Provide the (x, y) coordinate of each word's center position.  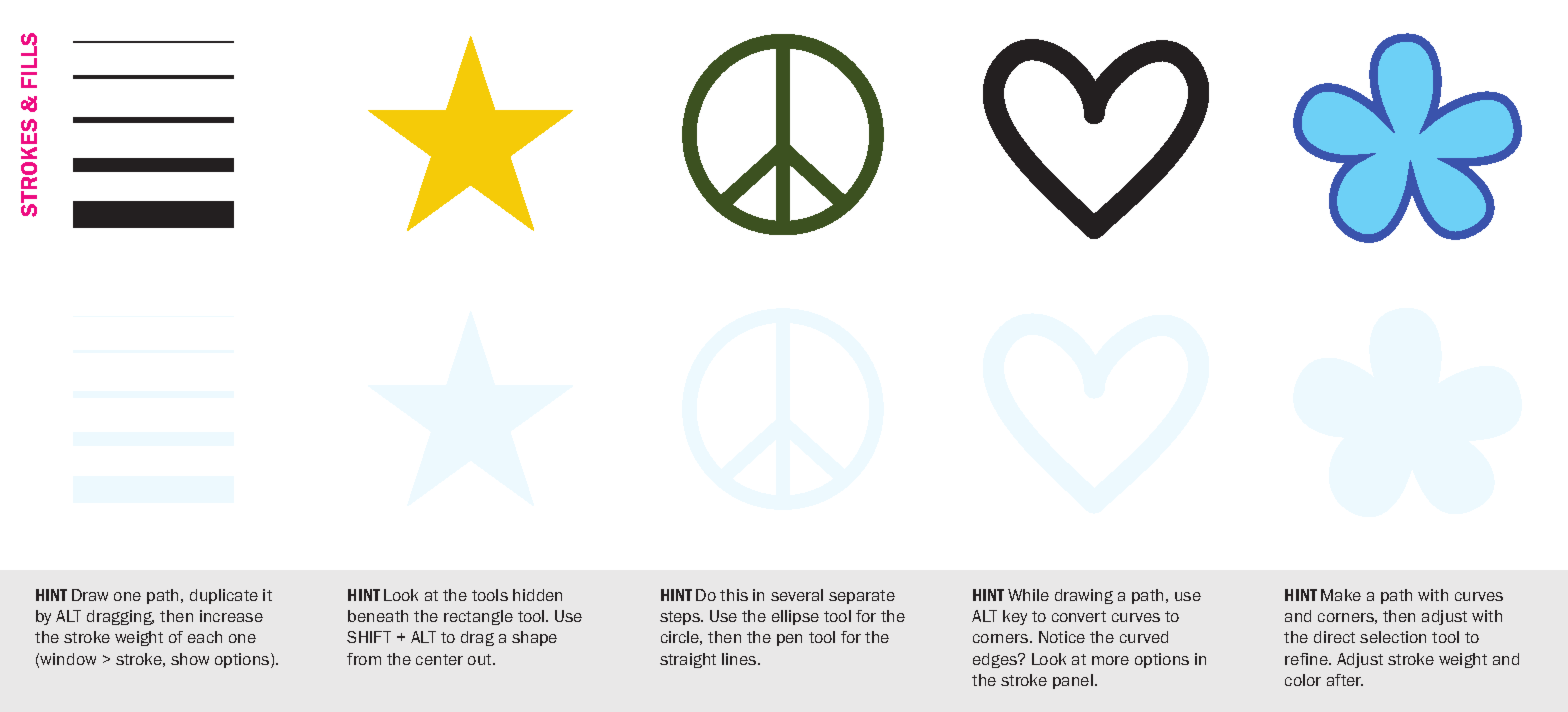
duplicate (224, 596)
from (364, 659)
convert (1079, 616)
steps (681, 618)
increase (231, 616)
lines (740, 659)
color (1303, 680)
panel (1073, 681)
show (190, 659)
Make (1341, 595)
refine (1307, 659)
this (734, 595)
